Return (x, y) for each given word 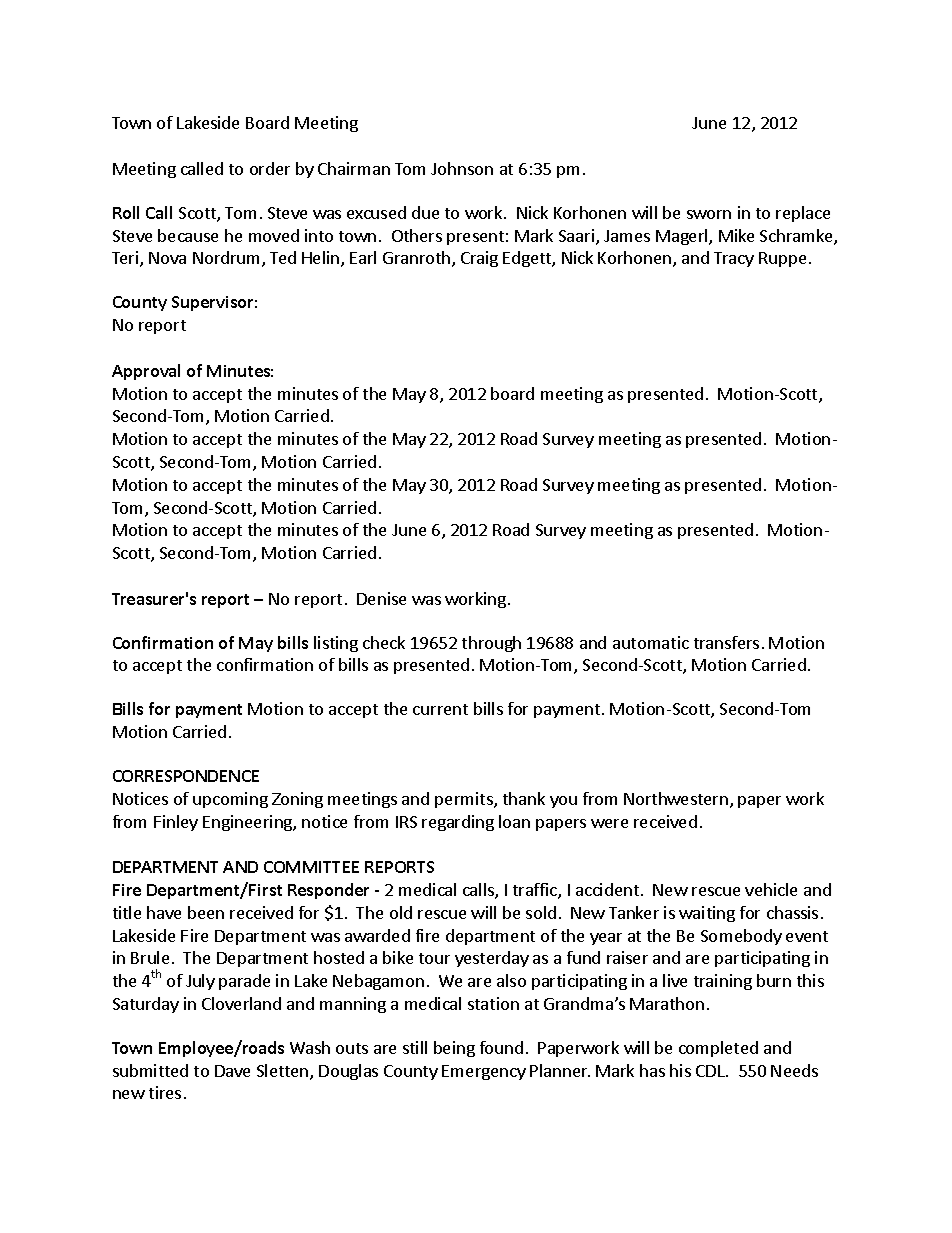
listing (336, 644)
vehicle (771, 889)
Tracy (734, 259)
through (491, 644)
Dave (232, 1071)
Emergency (484, 1072)
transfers (726, 642)
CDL (711, 1071)
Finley (176, 823)
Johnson (462, 168)
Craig (479, 259)
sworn (709, 214)
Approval (146, 372)
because (188, 235)
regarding (458, 823)
